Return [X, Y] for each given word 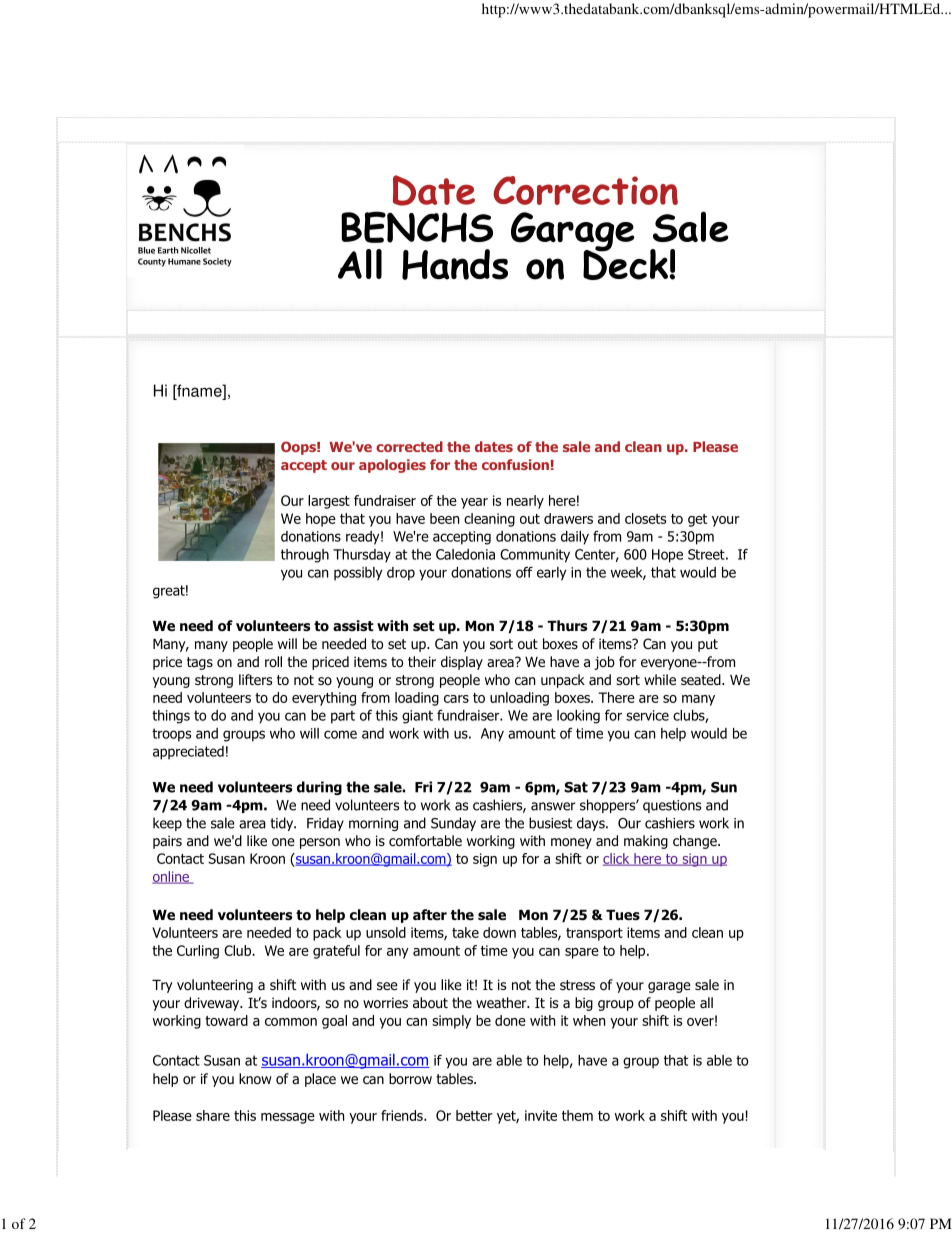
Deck [626, 263]
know [255, 1079]
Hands [455, 264]
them [577, 1115]
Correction [585, 190]
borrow [410, 1078]
